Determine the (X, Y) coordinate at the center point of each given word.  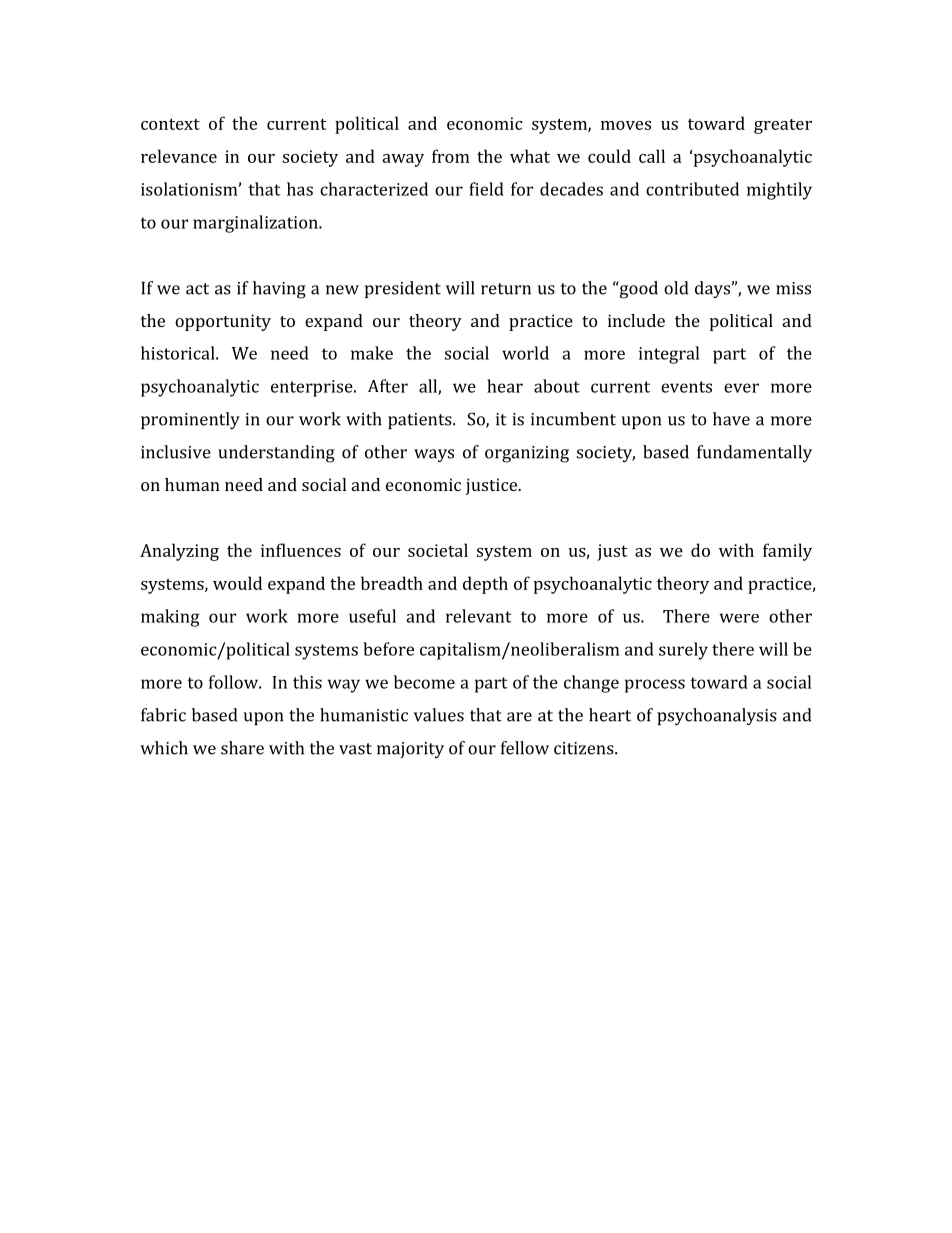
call (652, 156)
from (451, 156)
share (242, 748)
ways (434, 455)
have (731, 419)
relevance (179, 156)
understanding (276, 454)
